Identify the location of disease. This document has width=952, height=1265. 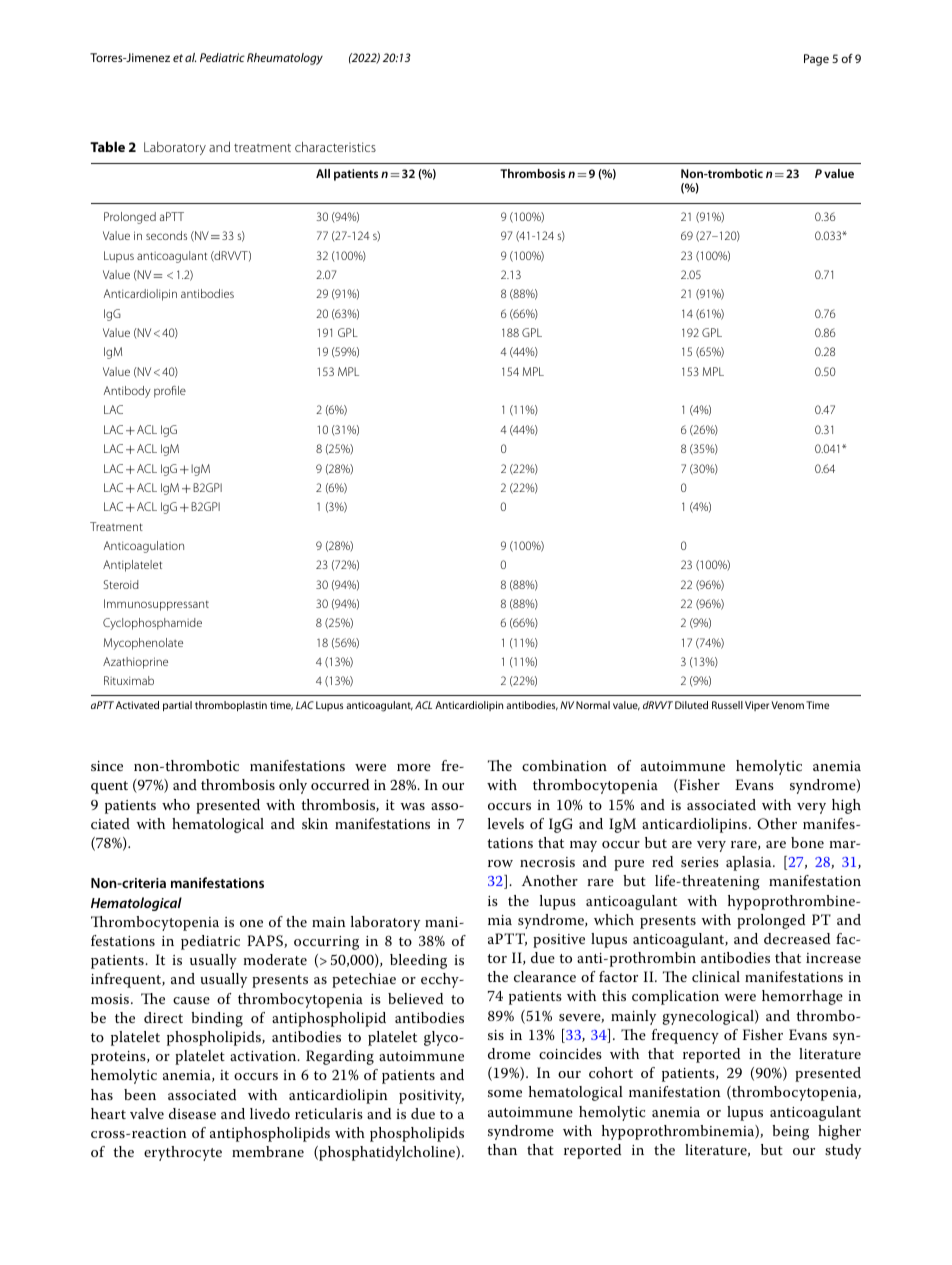
(192, 1113).
